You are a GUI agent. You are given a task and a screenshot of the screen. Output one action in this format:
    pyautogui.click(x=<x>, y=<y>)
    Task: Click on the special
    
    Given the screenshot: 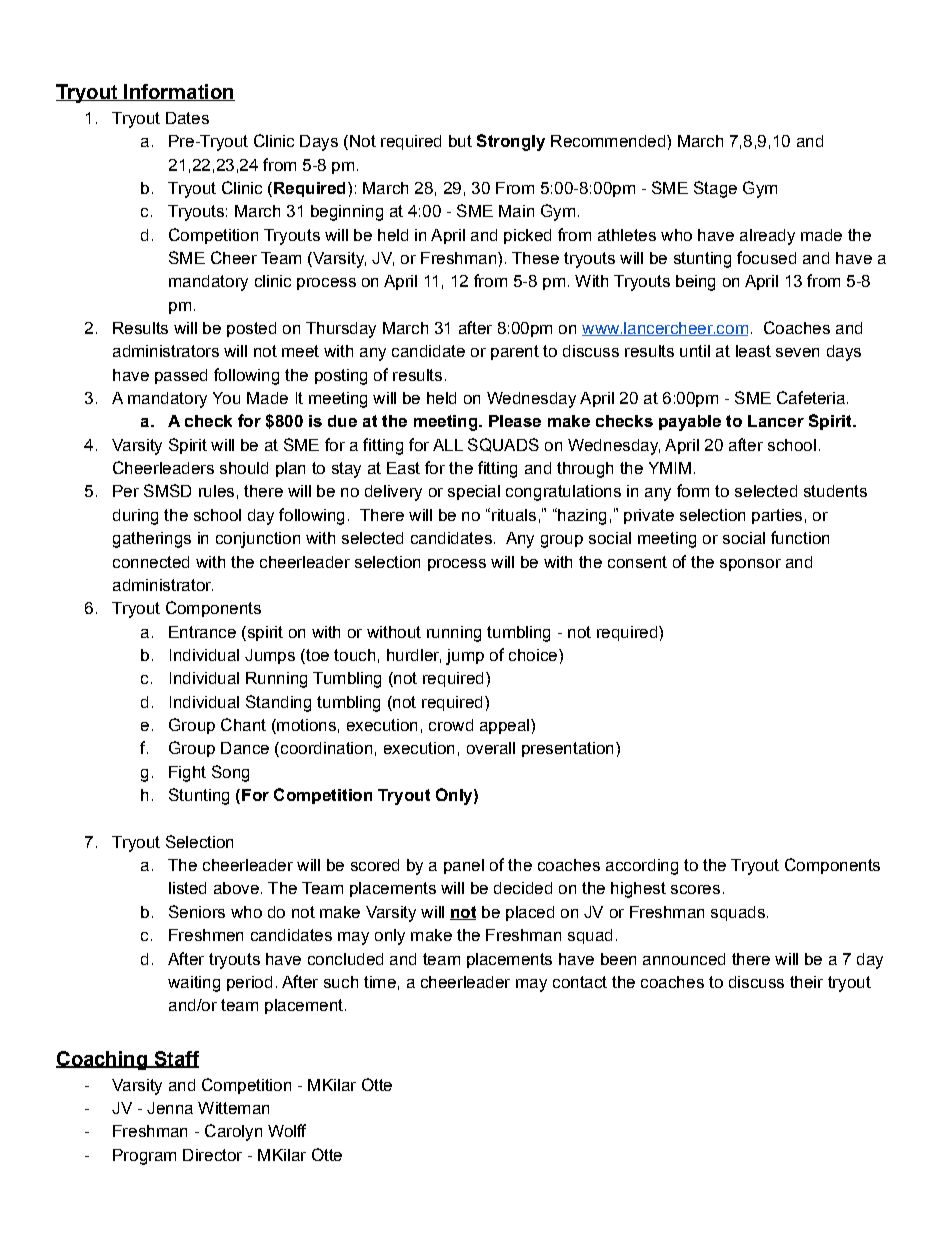 What is the action you would take?
    pyautogui.click(x=474, y=492)
